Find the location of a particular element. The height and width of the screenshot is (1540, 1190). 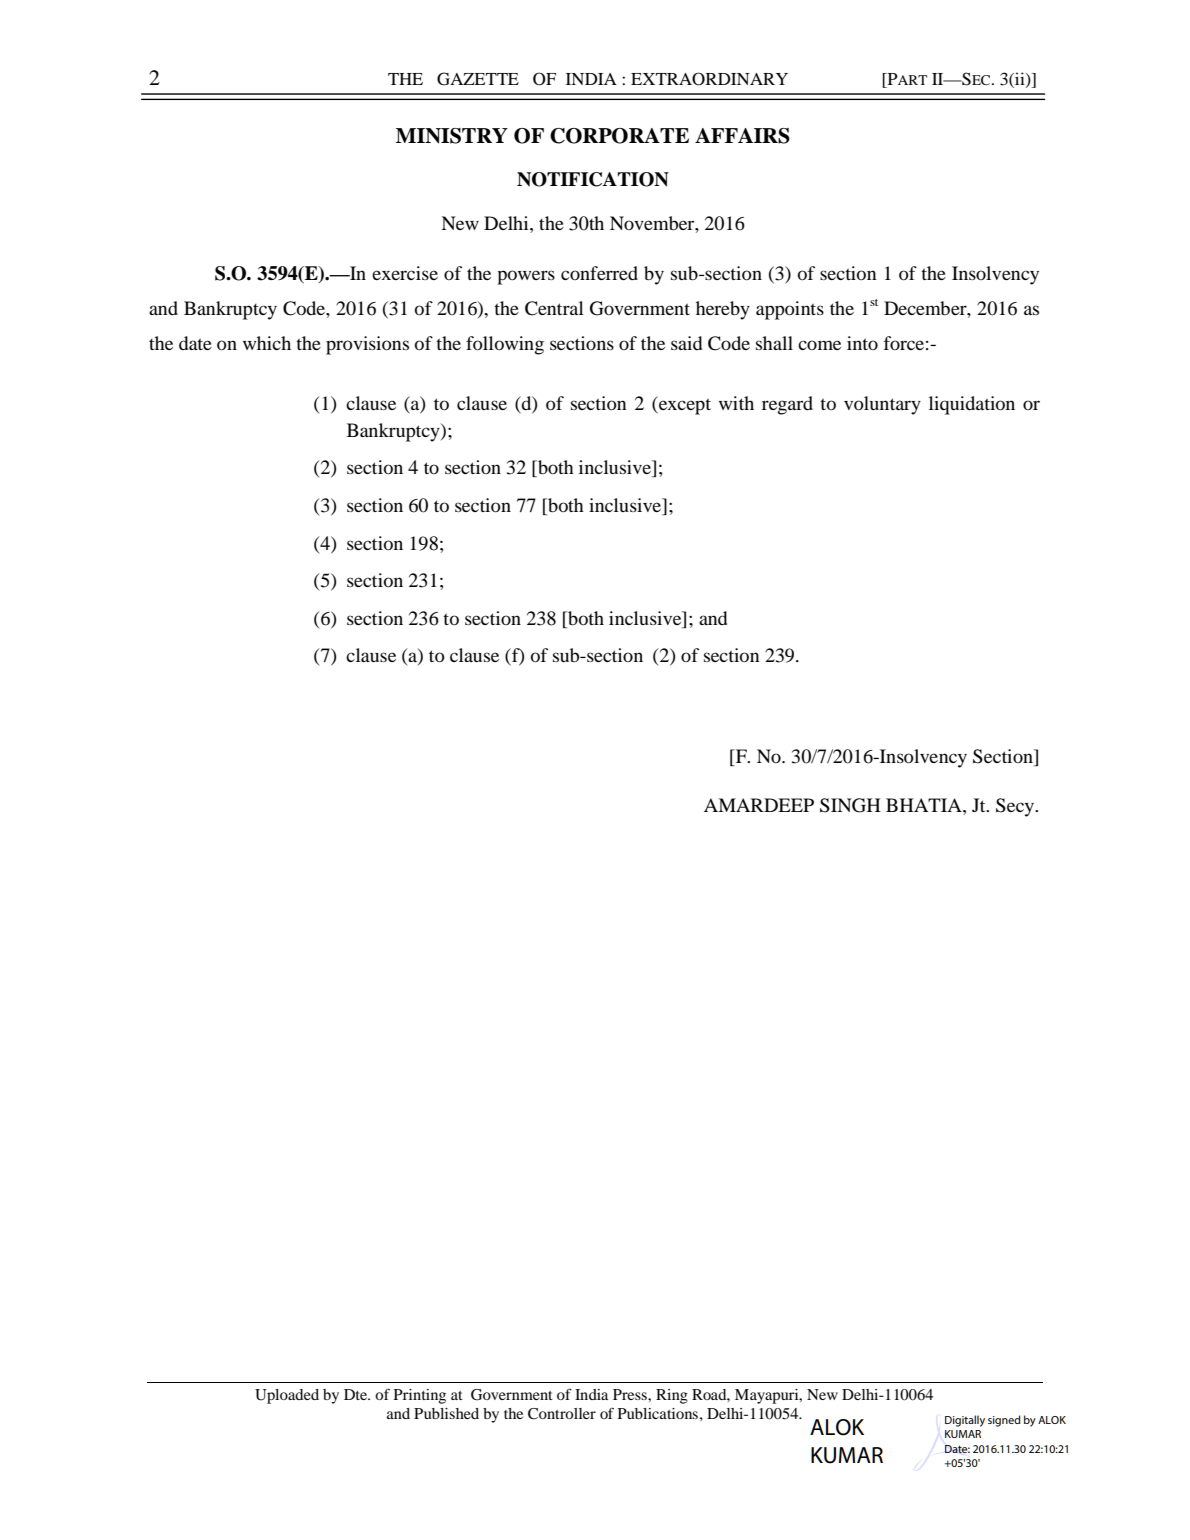

with is located at coordinates (736, 403).
